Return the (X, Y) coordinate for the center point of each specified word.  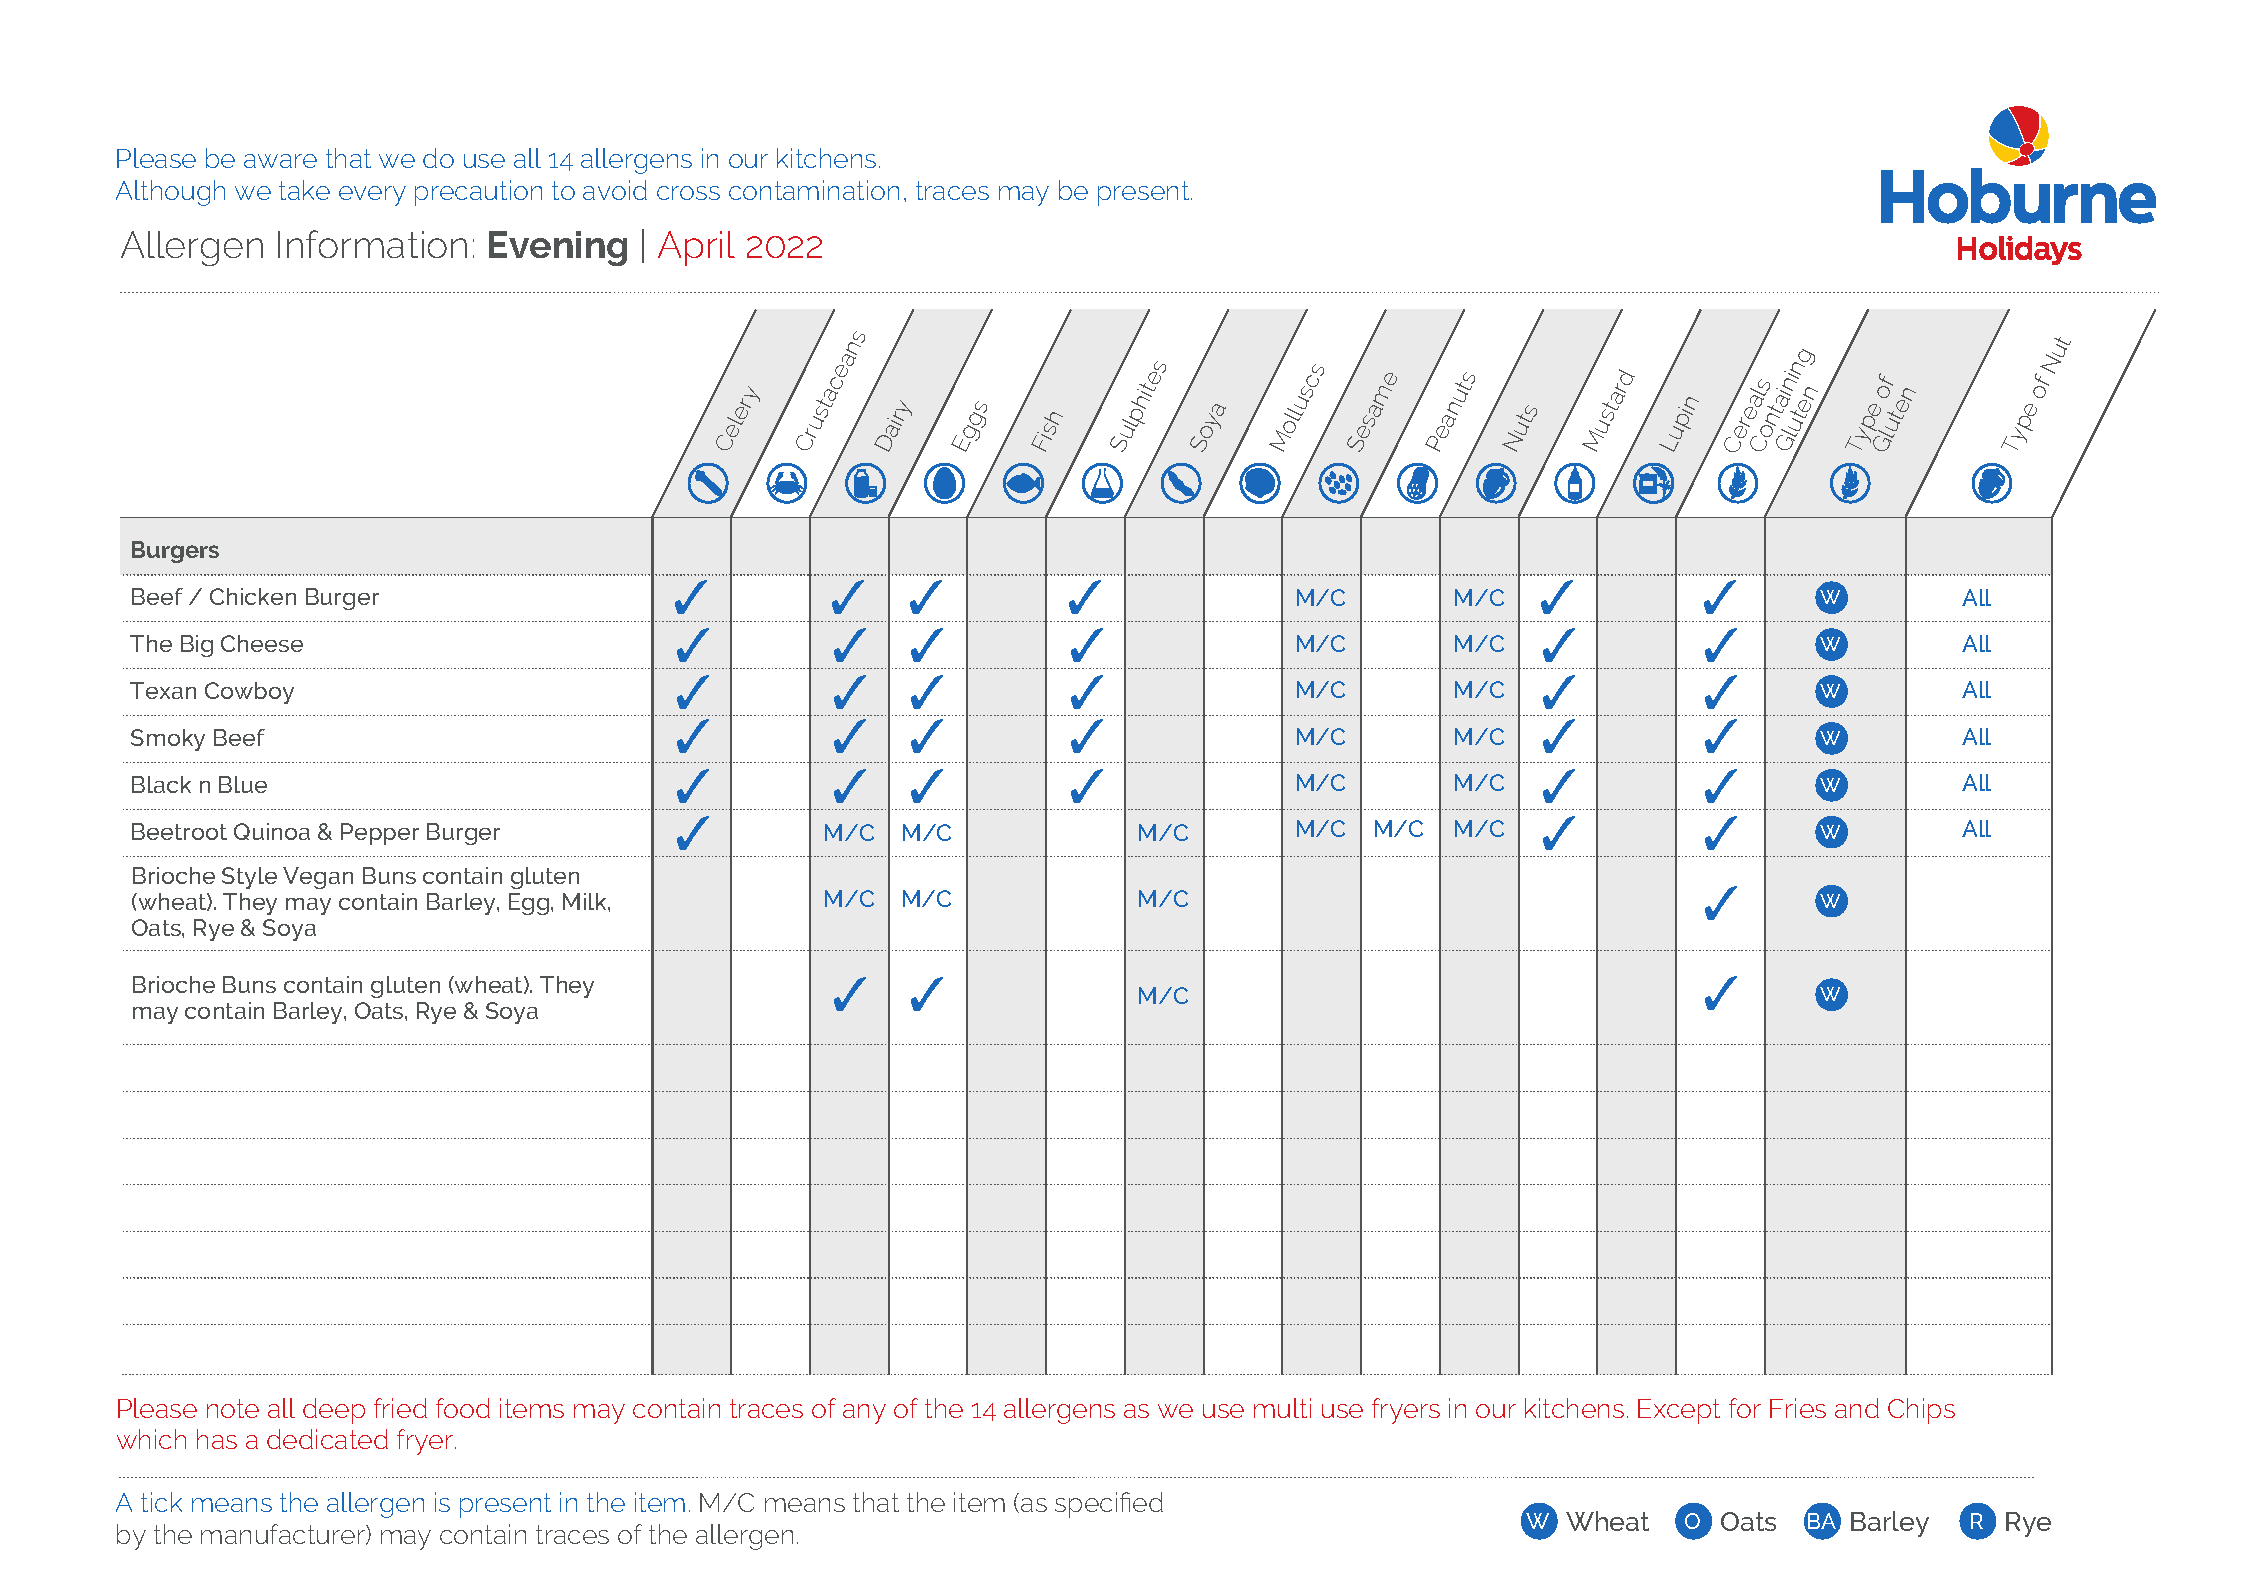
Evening (558, 248)
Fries (1798, 1408)
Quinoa (272, 831)
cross (688, 193)
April (696, 248)
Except (1679, 1411)
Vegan (318, 878)
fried (400, 1408)
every (372, 196)
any (864, 1414)
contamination (814, 190)
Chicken (253, 596)
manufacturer (284, 1534)
